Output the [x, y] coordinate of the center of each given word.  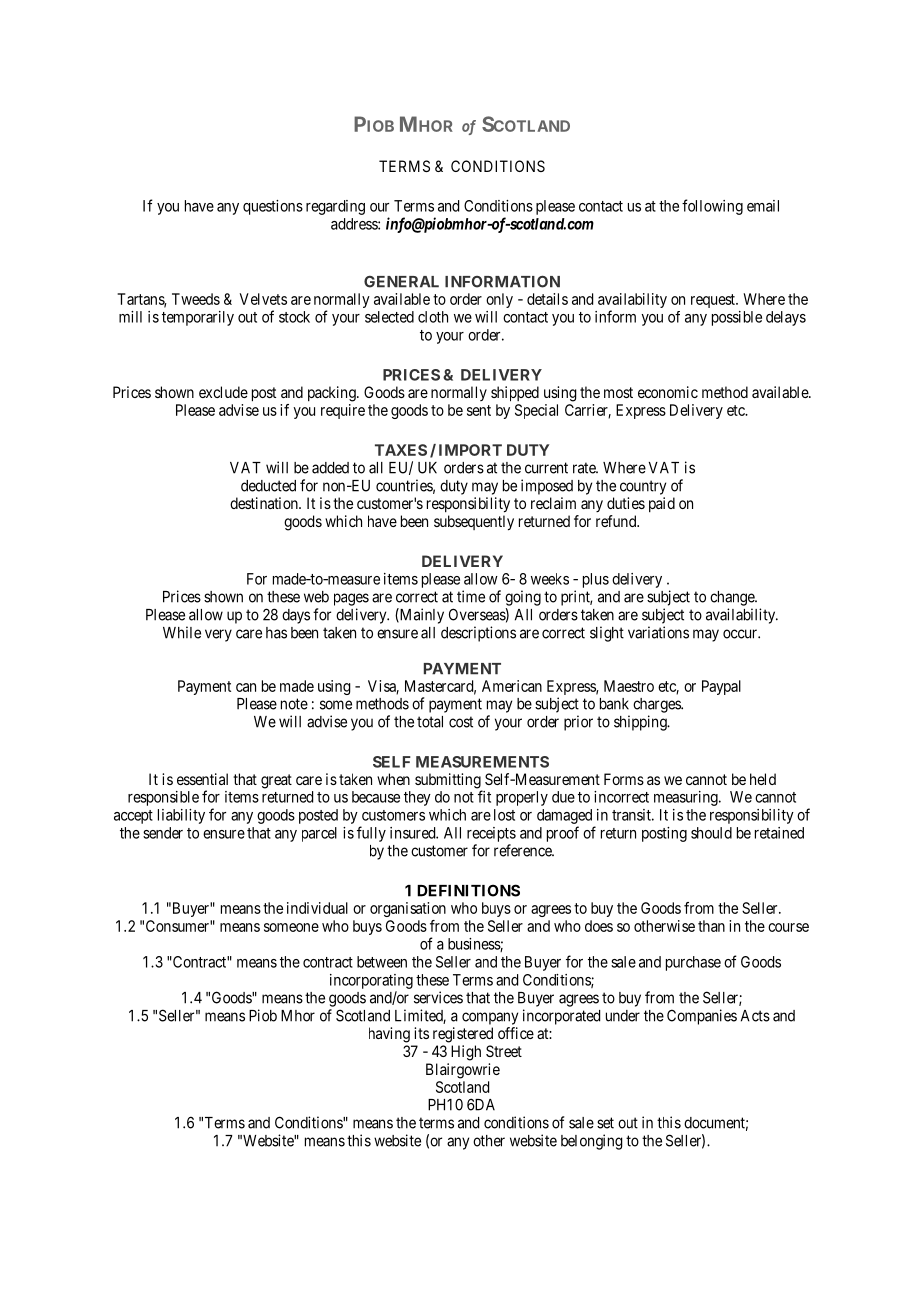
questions [273, 207]
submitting [449, 782]
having [389, 1035]
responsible [163, 798]
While [182, 632]
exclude [223, 392]
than [711, 926]
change [733, 598]
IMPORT [470, 450]
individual [317, 908]
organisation [408, 909]
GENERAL [401, 282]
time [471, 596]
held [763, 779]
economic [668, 392]
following [712, 207]
